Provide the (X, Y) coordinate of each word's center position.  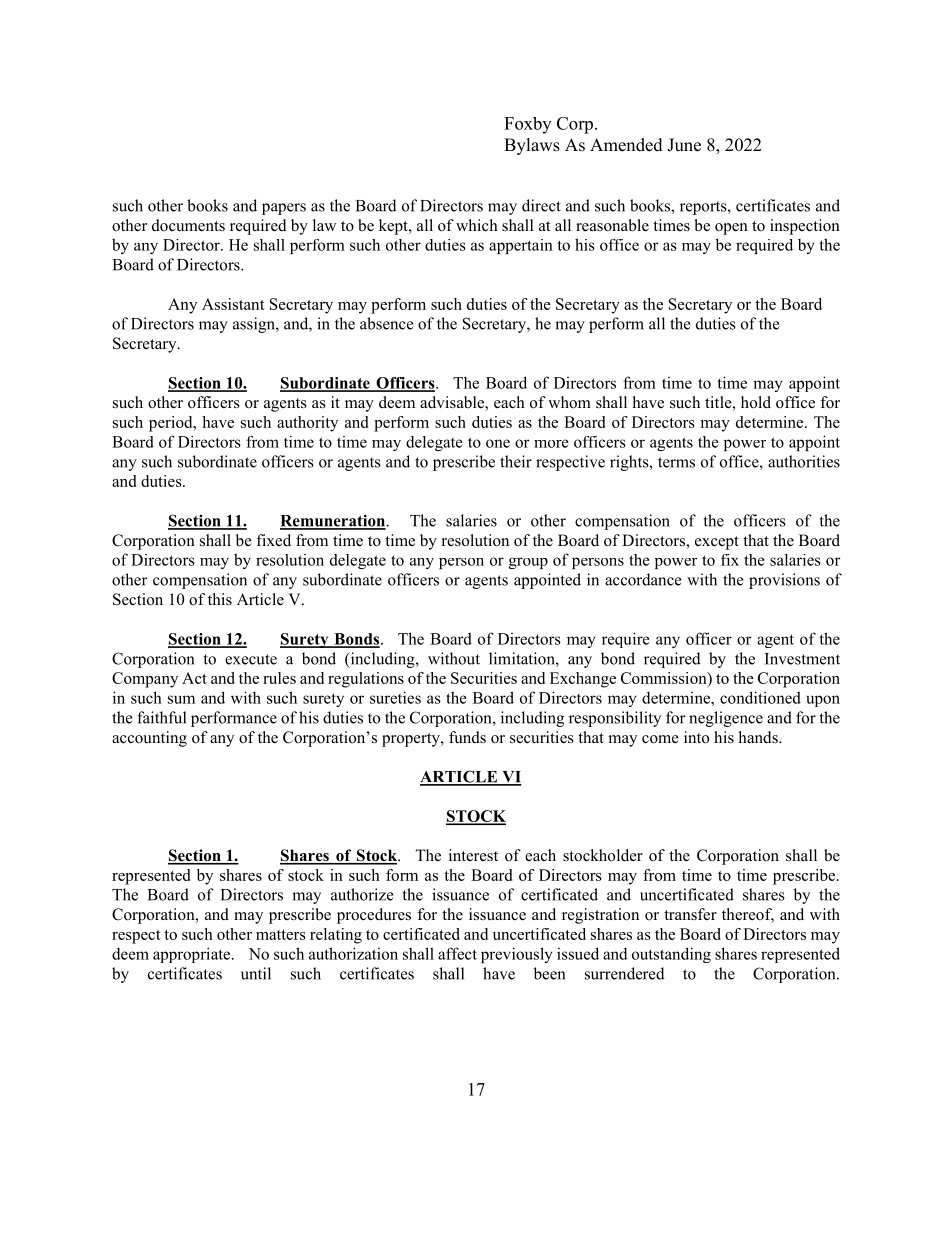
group (528, 563)
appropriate (193, 955)
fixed (273, 540)
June (684, 145)
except (717, 543)
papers (284, 209)
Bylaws (532, 146)
